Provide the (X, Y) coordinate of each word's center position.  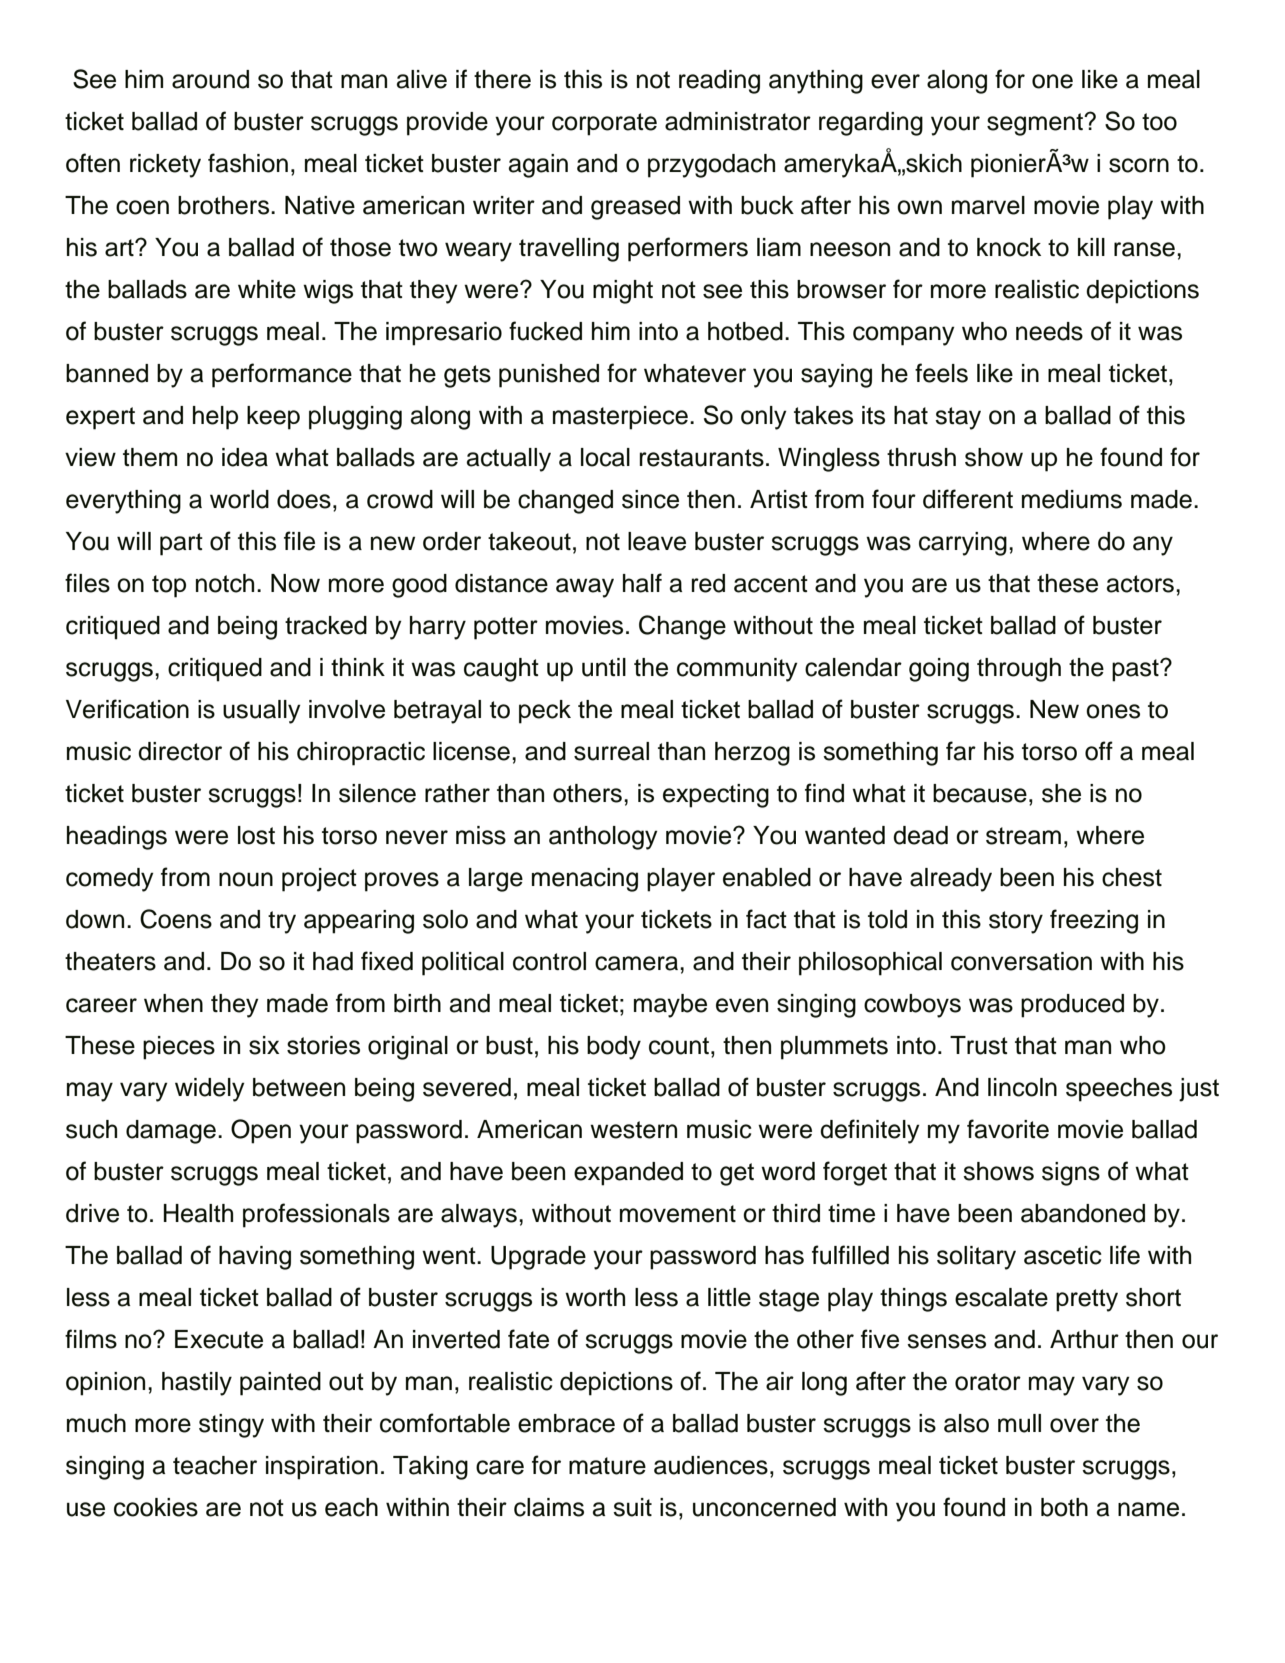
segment (1036, 124)
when (173, 1003)
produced (1072, 1006)
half (642, 583)
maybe (670, 1006)
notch (225, 583)
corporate (604, 124)
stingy (231, 1426)
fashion (248, 163)
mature (607, 1466)
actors (1140, 584)
